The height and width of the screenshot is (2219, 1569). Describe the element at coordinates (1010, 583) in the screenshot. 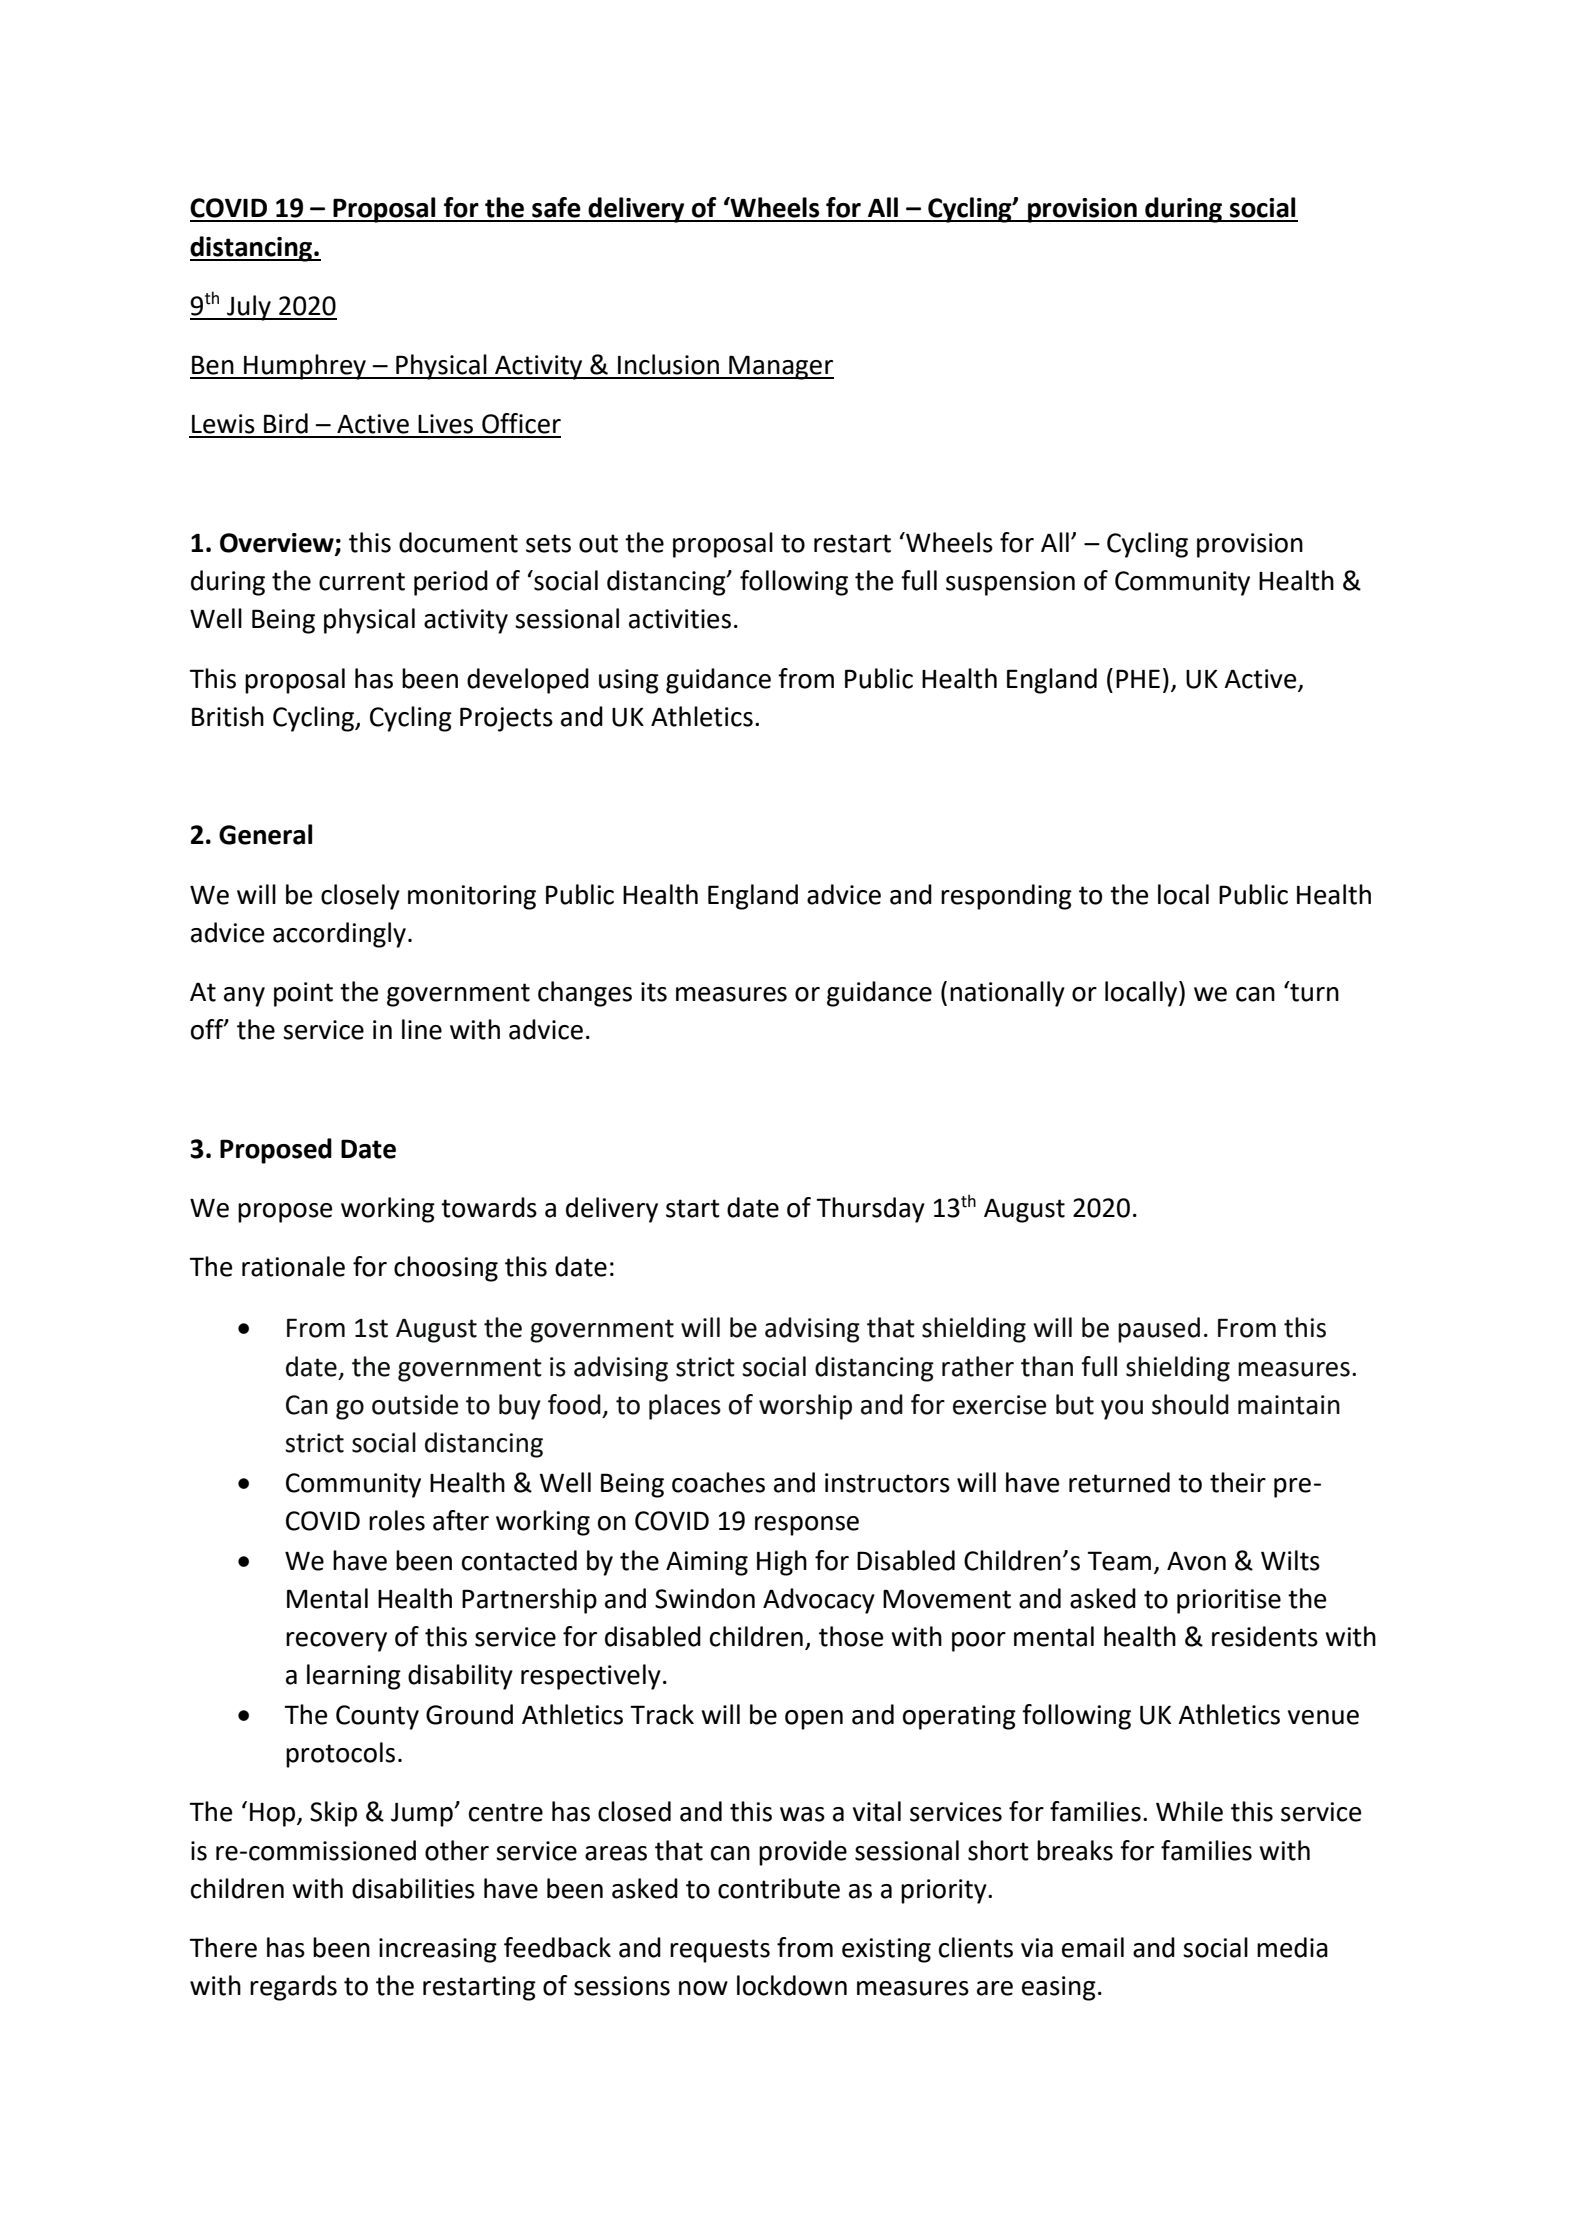

I see `suspension` at that location.
